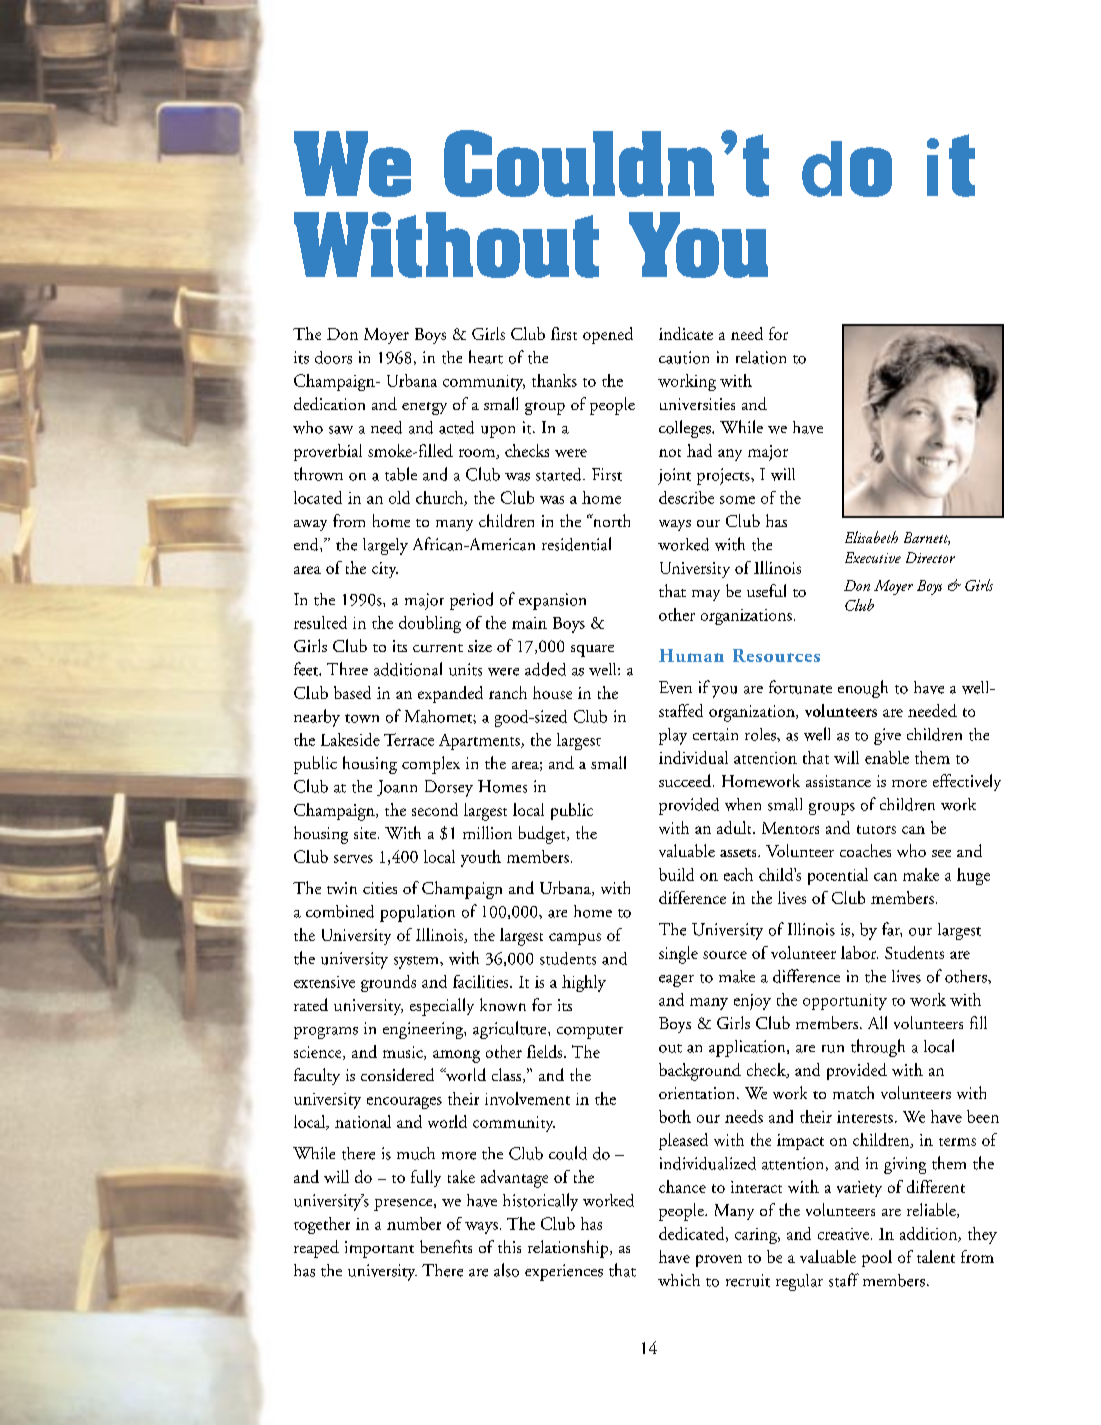 The image size is (1101, 1425). What do you see at coordinates (877, 1258) in the screenshot?
I see `pool` at bounding box center [877, 1258].
